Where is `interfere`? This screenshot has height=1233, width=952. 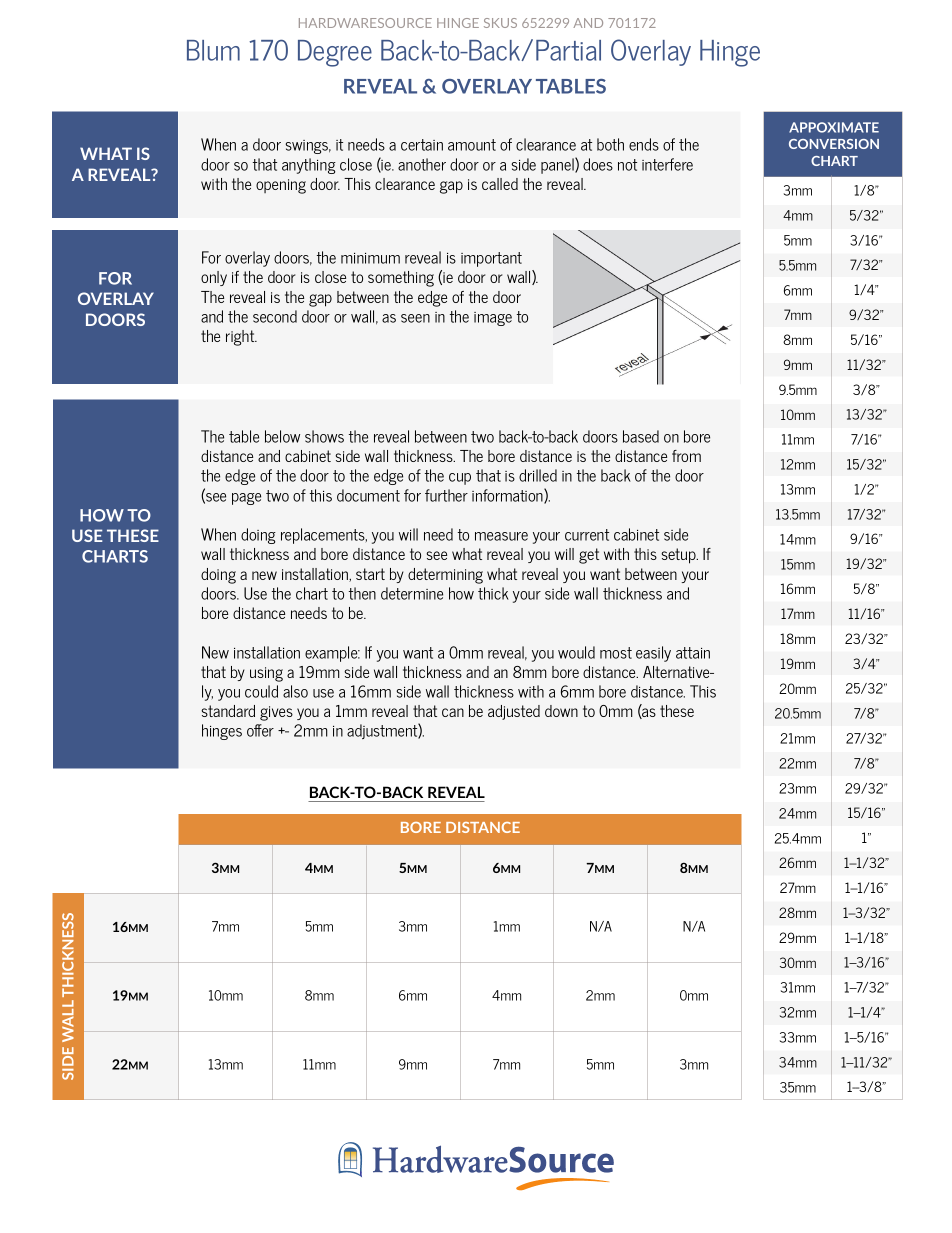
interfere is located at coordinates (667, 164).
